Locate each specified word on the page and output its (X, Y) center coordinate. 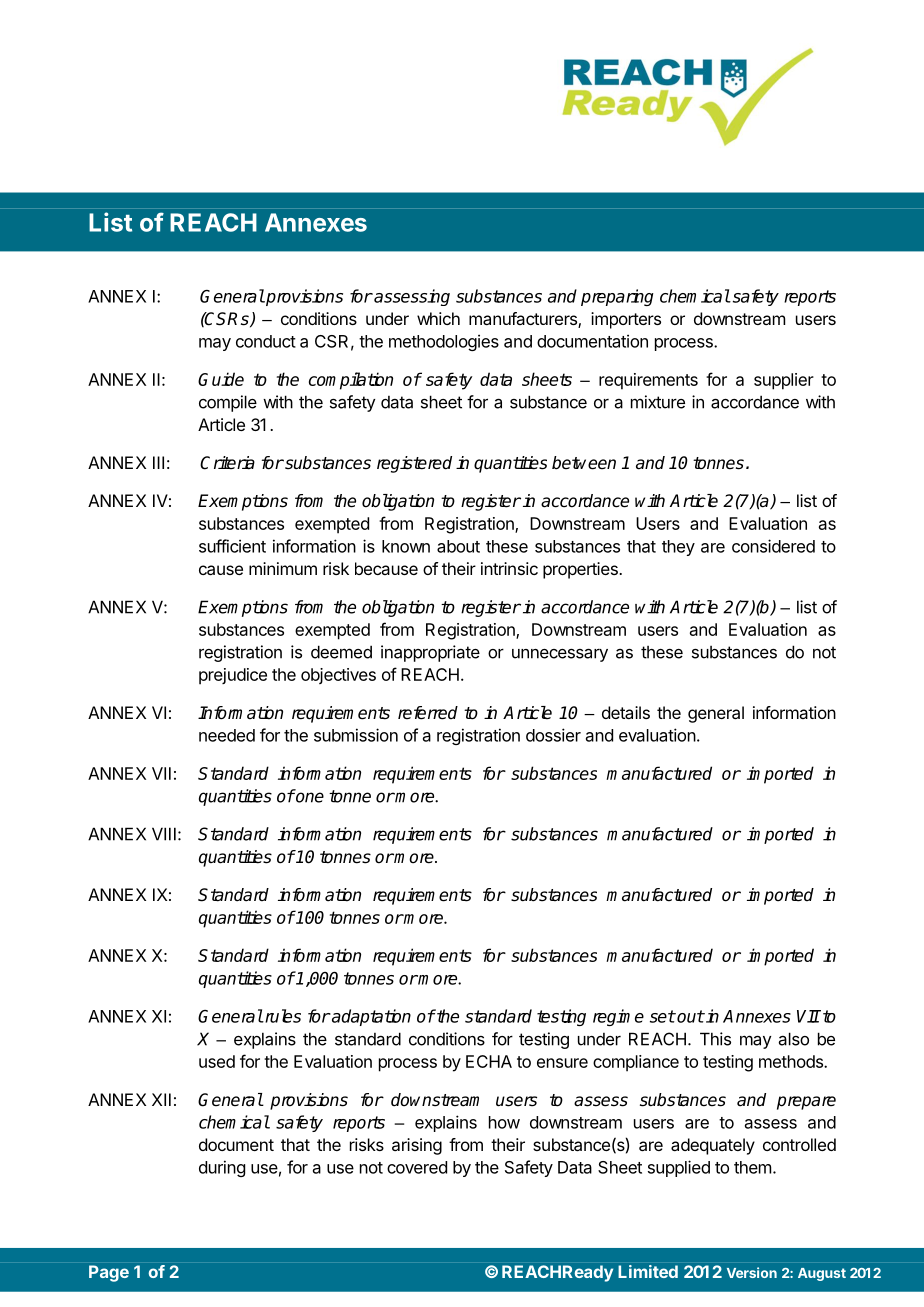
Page (109, 1273)
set (662, 1016)
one (309, 797)
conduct (266, 341)
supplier (784, 381)
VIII (164, 834)
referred (428, 713)
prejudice (233, 676)
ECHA (489, 1061)
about (458, 546)
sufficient (232, 546)
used (217, 1061)
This (715, 1039)
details (626, 712)
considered (773, 546)
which (438, 318)
